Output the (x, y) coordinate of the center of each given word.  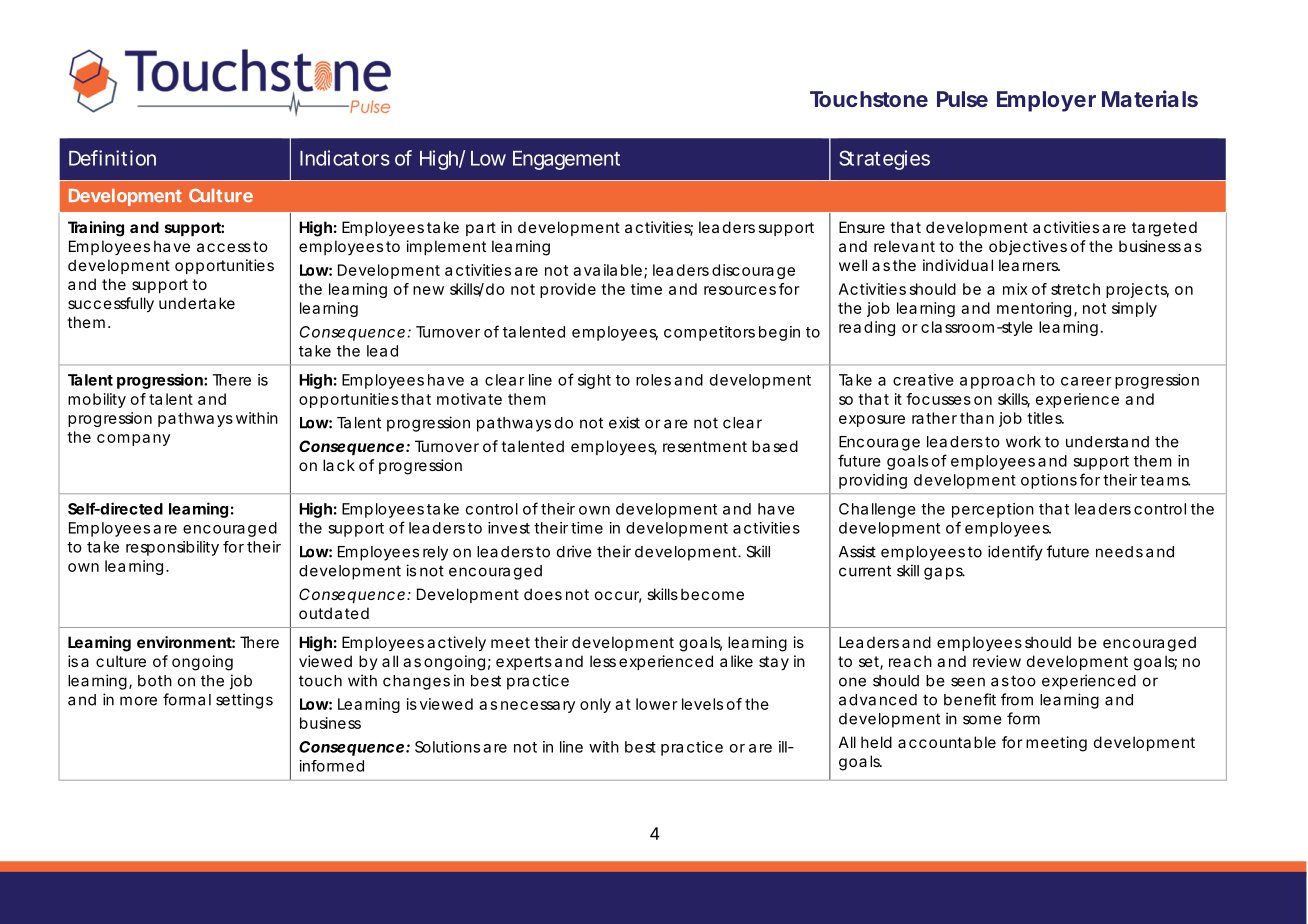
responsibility (172, 548)
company (133, 440)
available (607, 270)
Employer (1046, 101)
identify (1015, 553)
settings (244, 701)
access (224, 247)
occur (618, 597)
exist (624, 422)
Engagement (566, 160)
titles (1045, 418)
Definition (112, 158)
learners (1029, 265)
